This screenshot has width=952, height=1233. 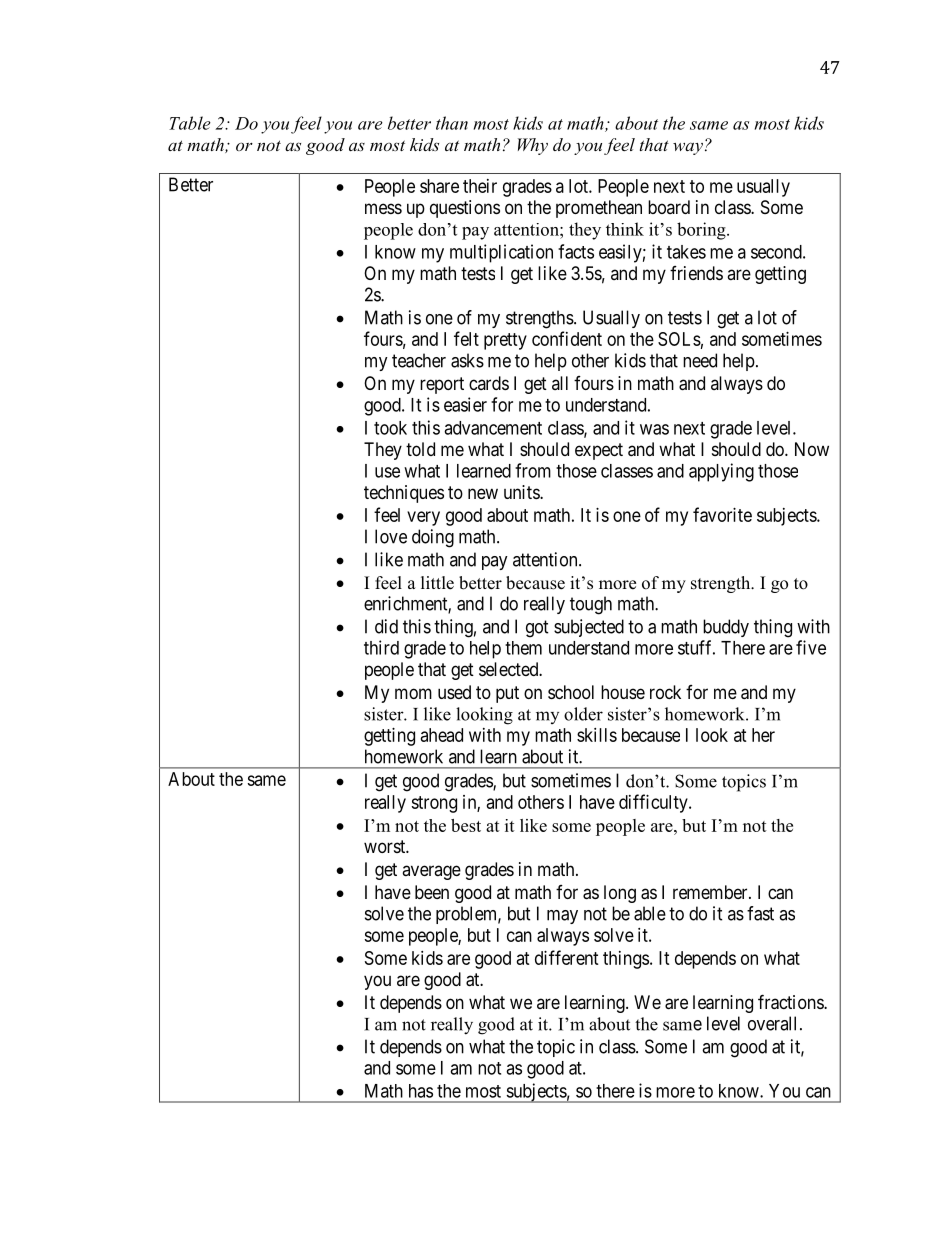 I want to click on has, so click(x=421, y=1091).
